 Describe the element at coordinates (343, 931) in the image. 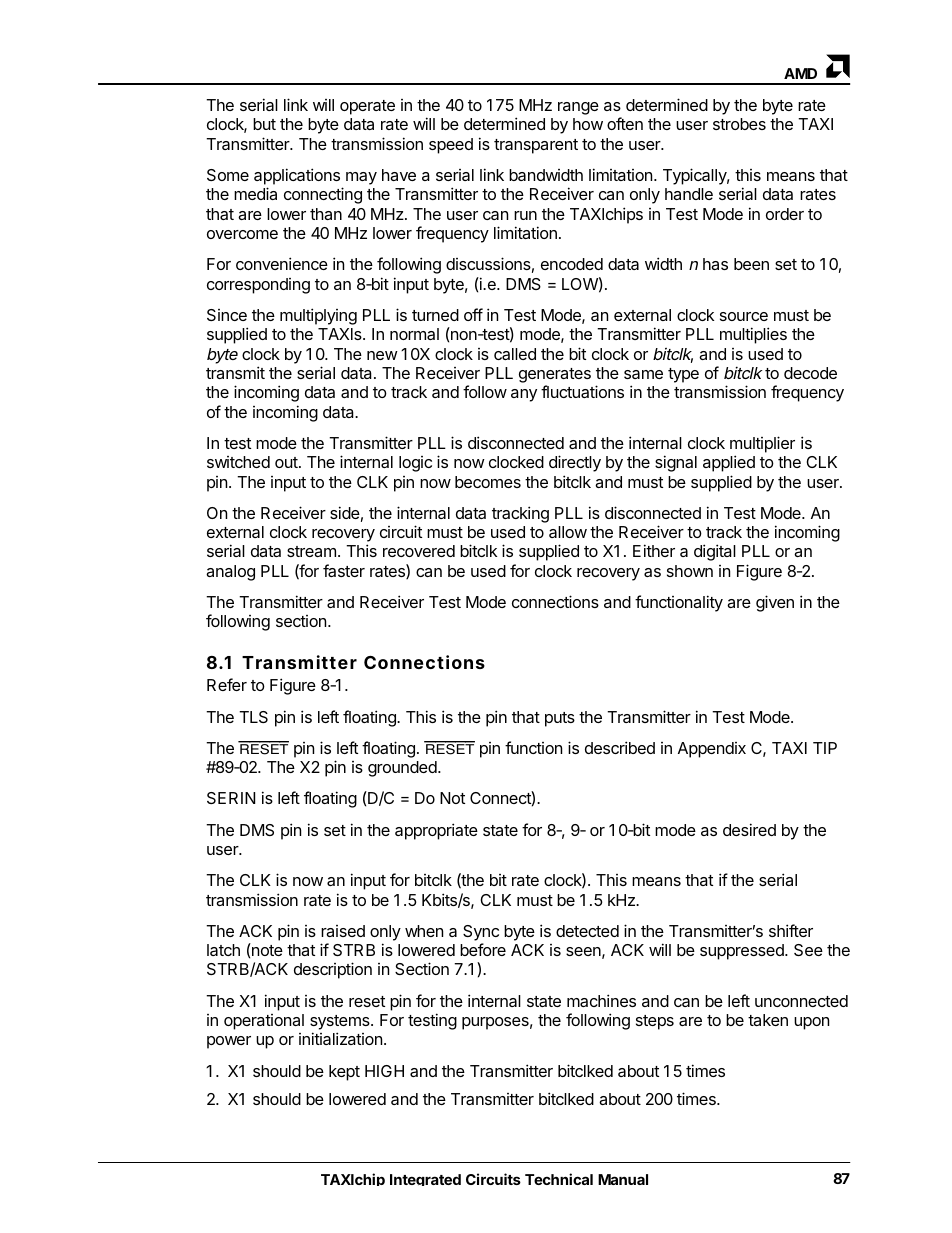

I see `raised` at that location.
